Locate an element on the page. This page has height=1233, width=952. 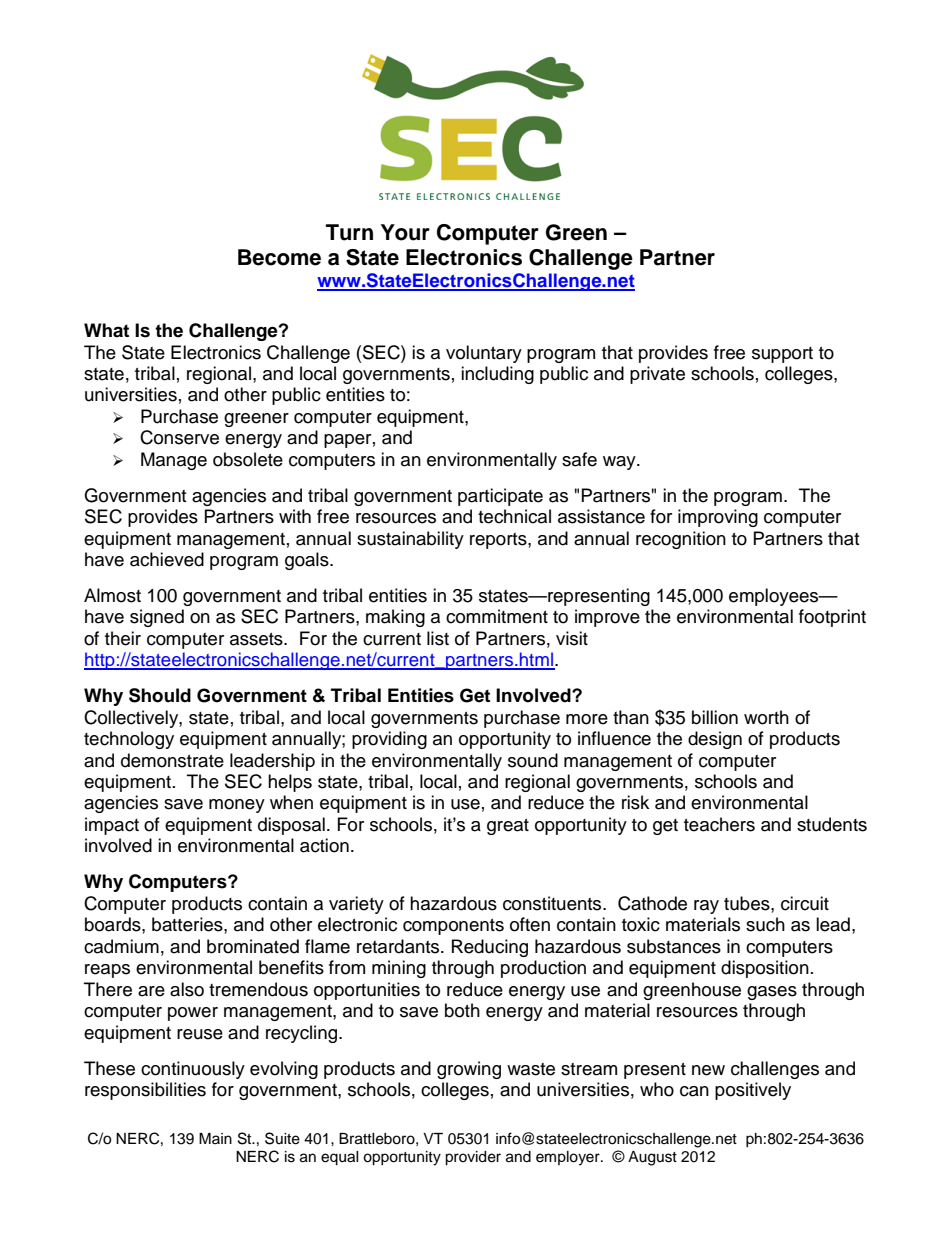
support is located at coordinates (782, 355).
